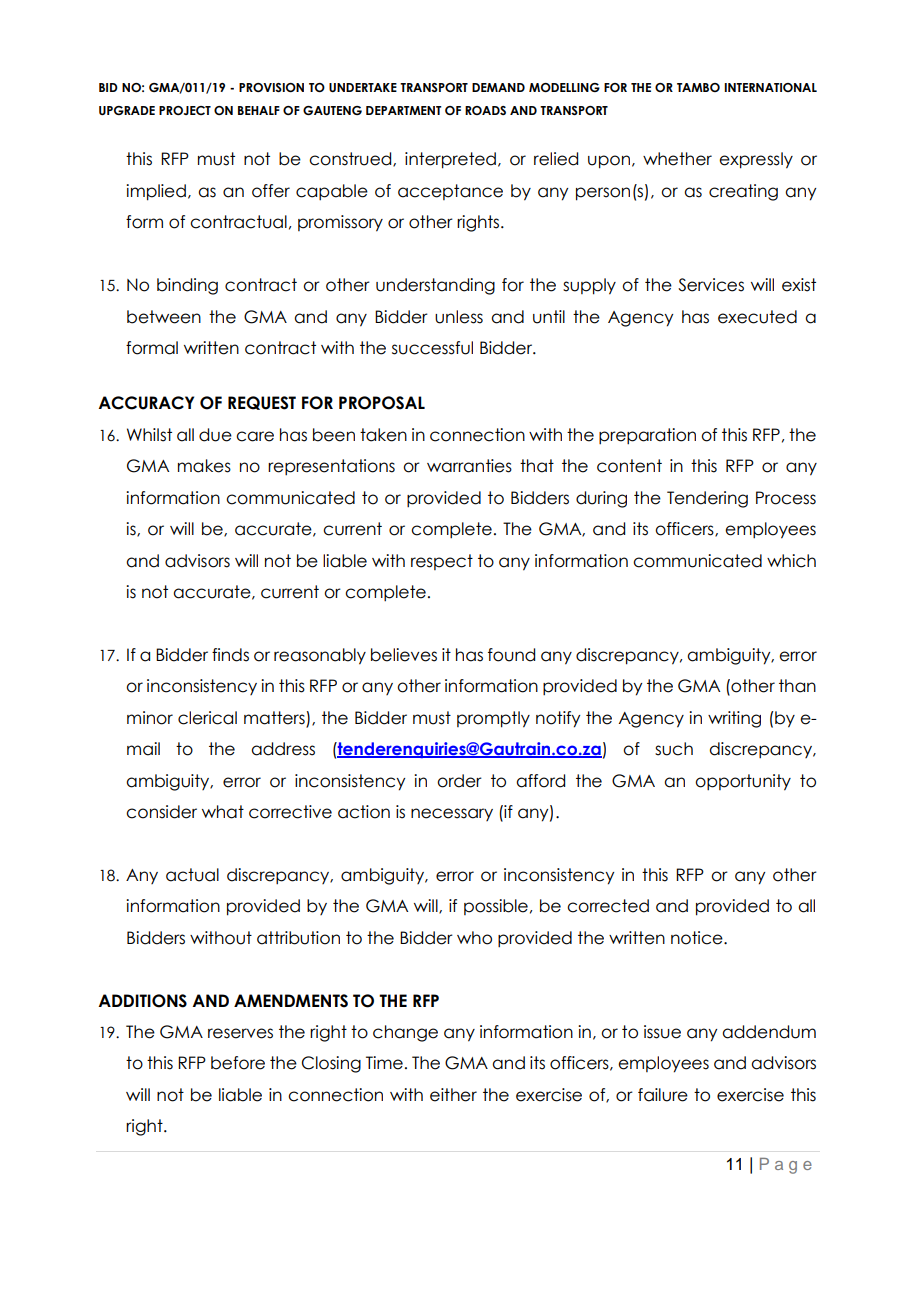  I want to click on which, so click(791, 561).
